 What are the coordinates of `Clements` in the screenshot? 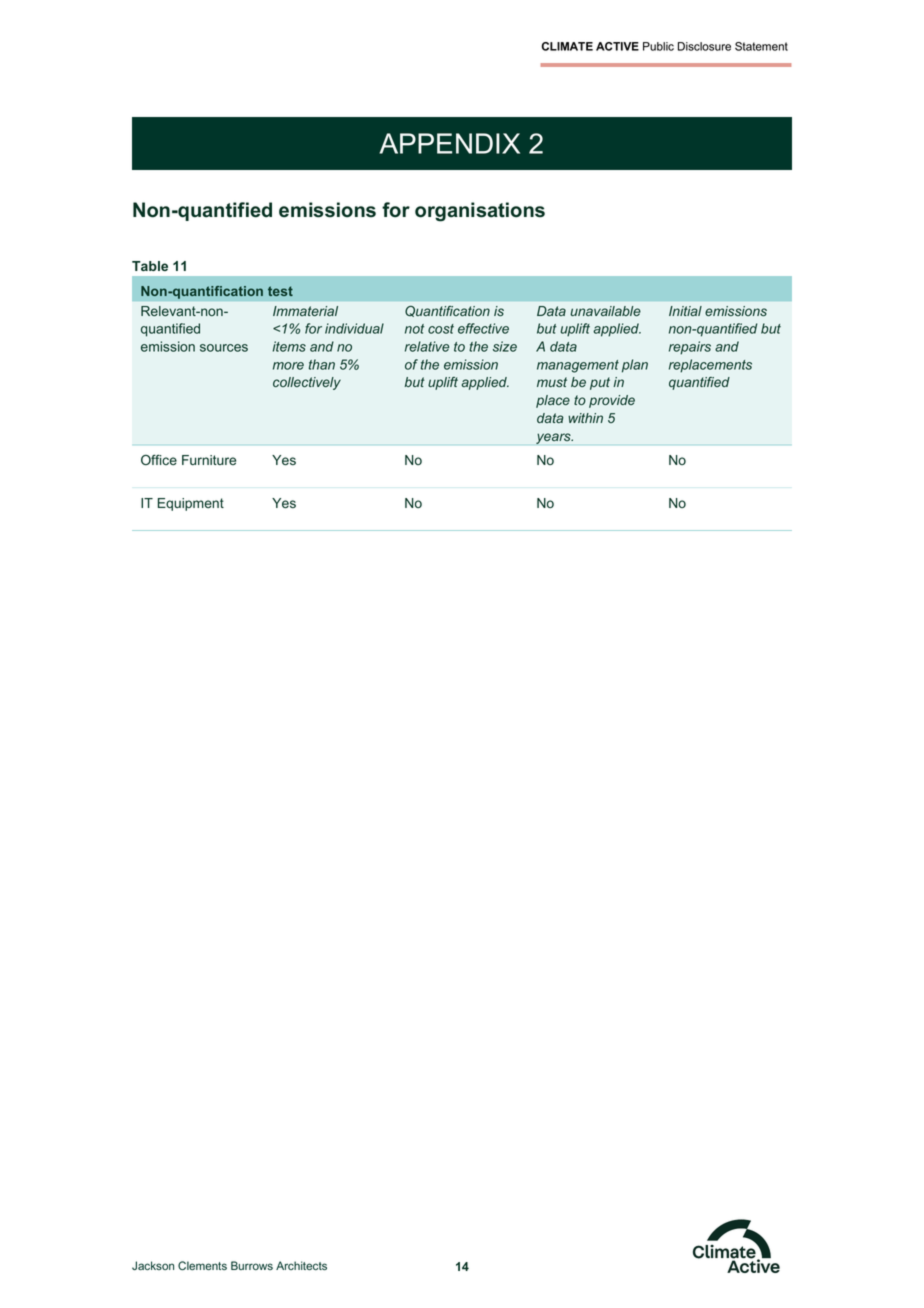 It's located at (202, 1265).
